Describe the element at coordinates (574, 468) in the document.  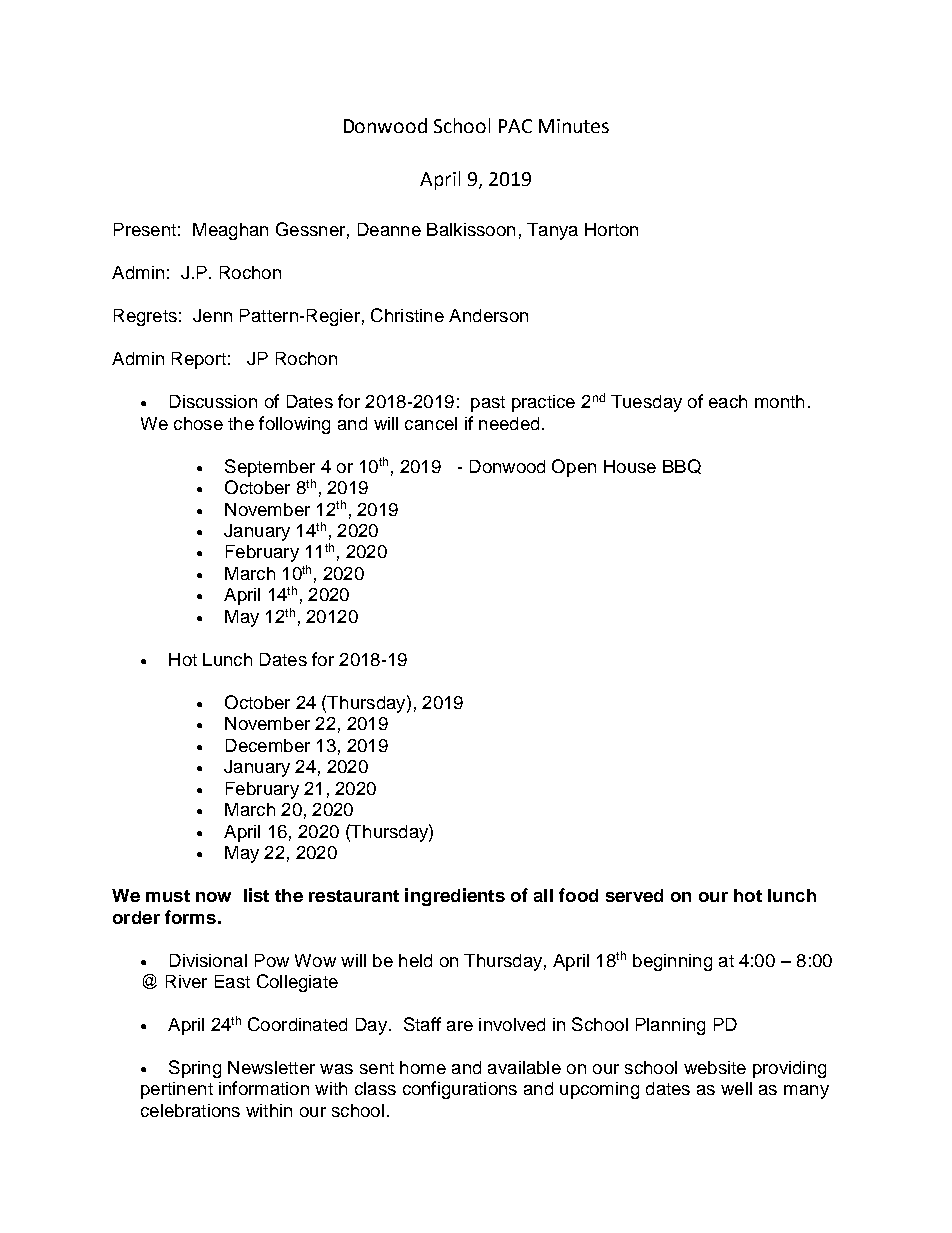
I see `Open` at that location.
